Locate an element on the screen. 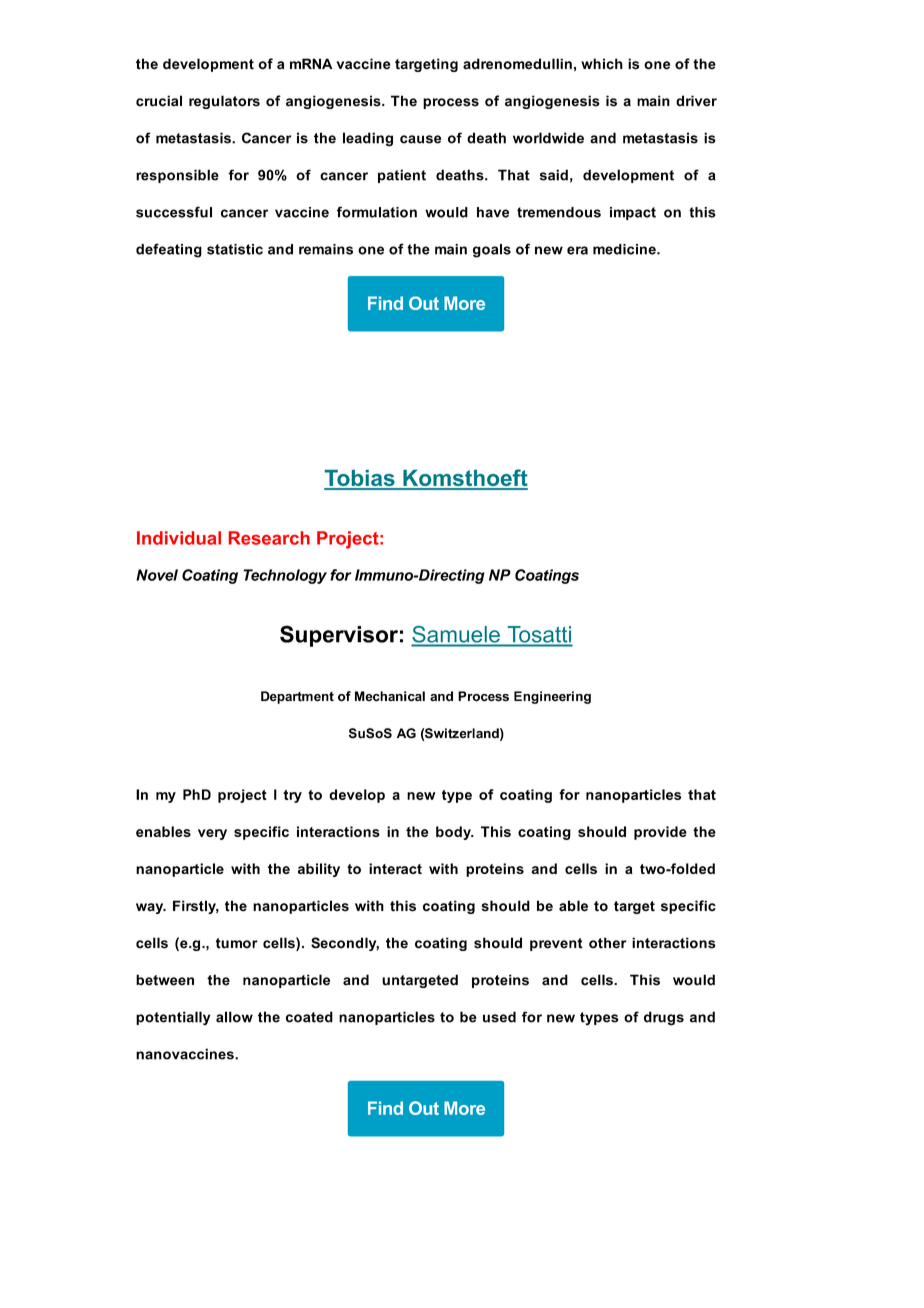  statistic is located at coordinates (235, 249).
